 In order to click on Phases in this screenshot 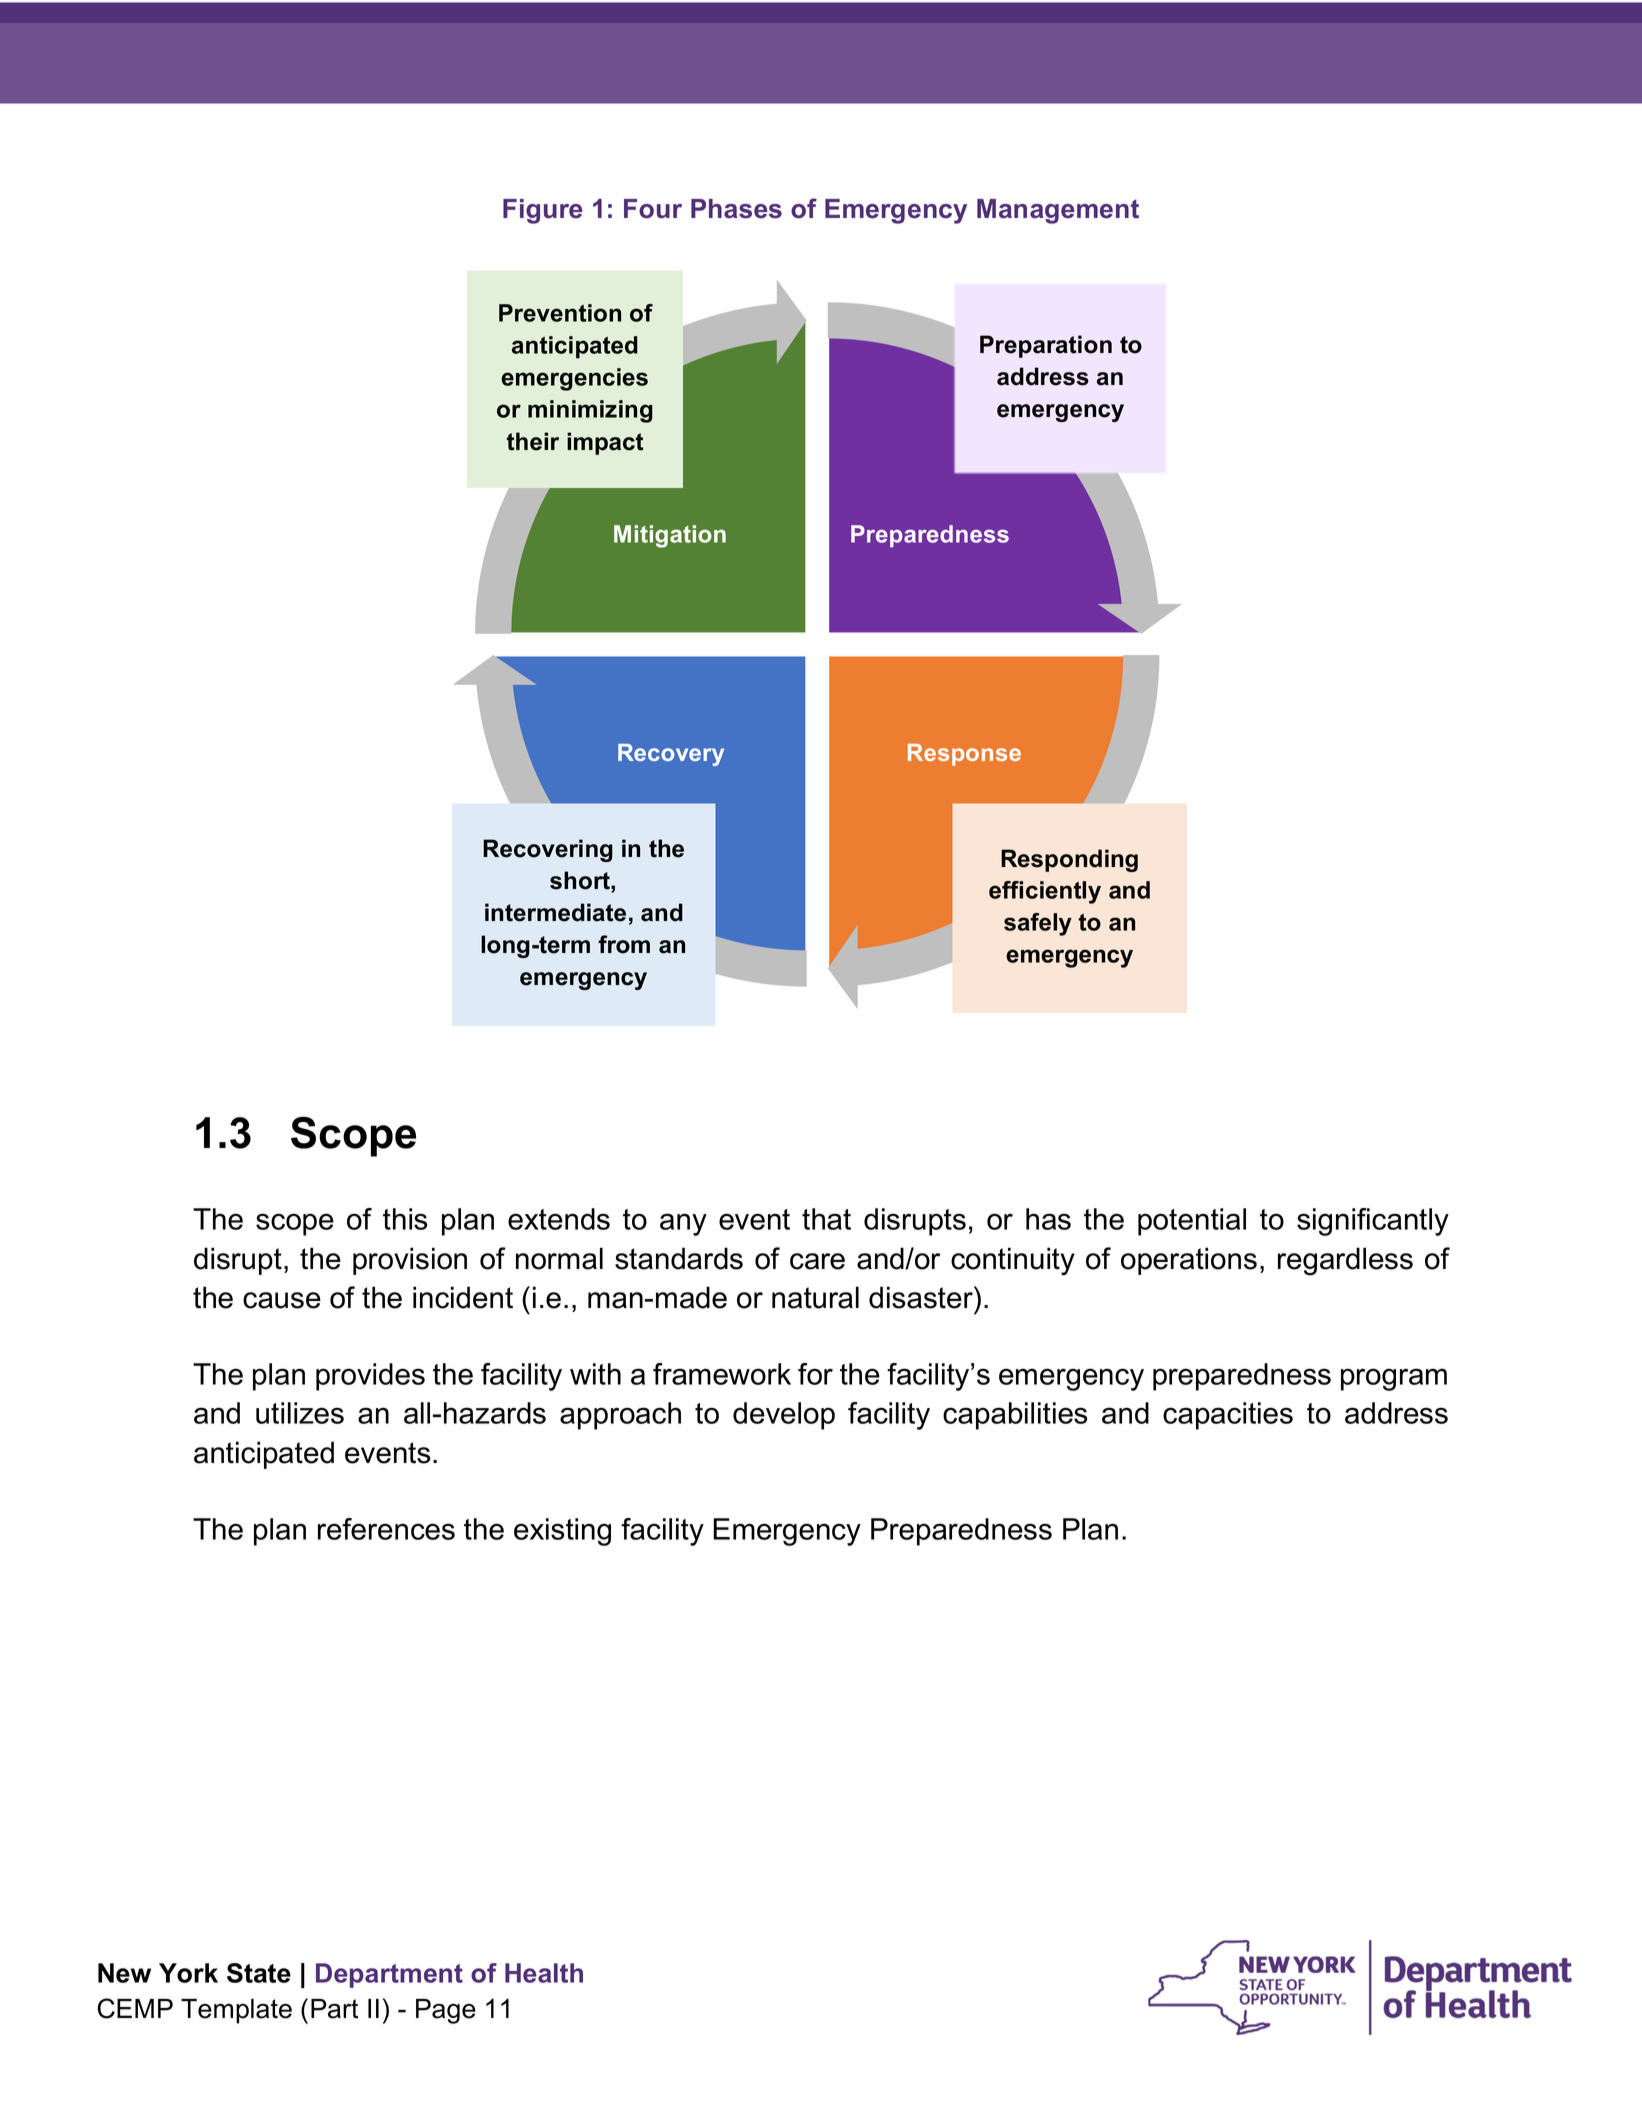, I will do `click(736, 209)`.
